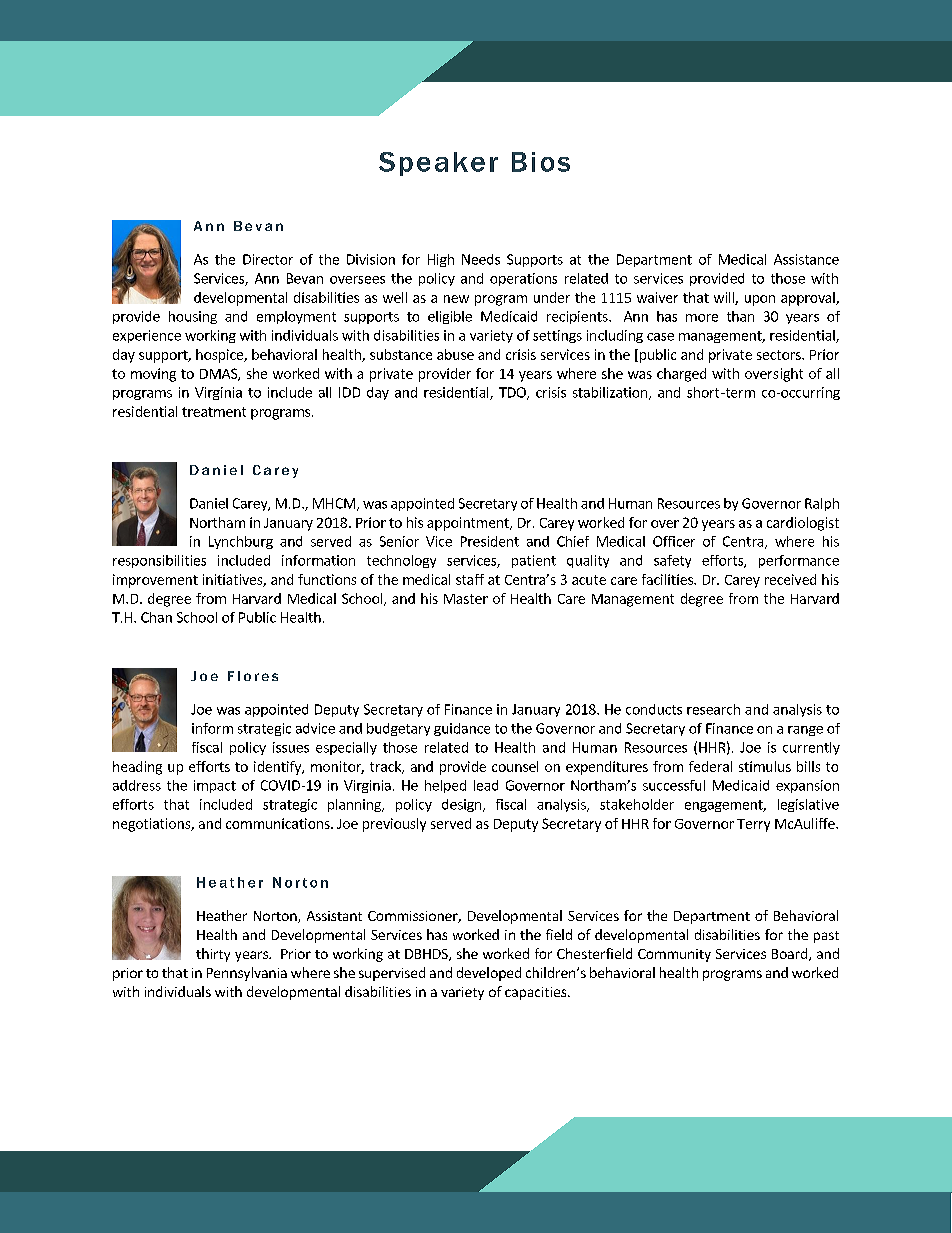 This screenshot has width=952, height=1233. I want to click on improvement, so click(155, 581).
